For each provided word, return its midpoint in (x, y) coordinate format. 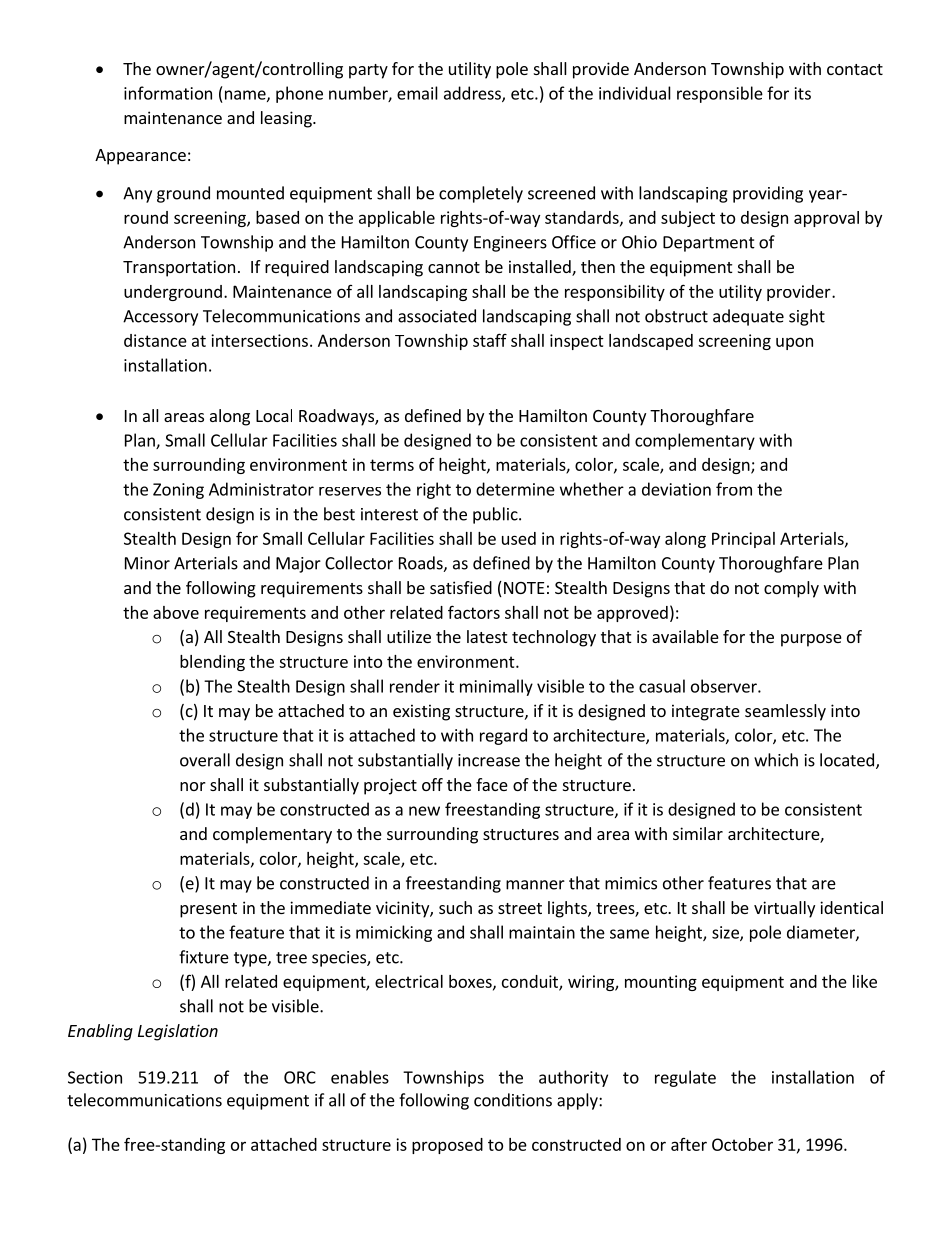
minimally (496, 687)
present (208, 910)
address (473, 94)
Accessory (160, 318)
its (803, 93)
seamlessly (785, 712)
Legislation (178, 1032)
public (496, 515)
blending (212, 663)
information (168, 93)
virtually (784, 909)
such (455, 907)
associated (437, 316)
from (734, 489)
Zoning (178, 491)
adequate (748, 317)
